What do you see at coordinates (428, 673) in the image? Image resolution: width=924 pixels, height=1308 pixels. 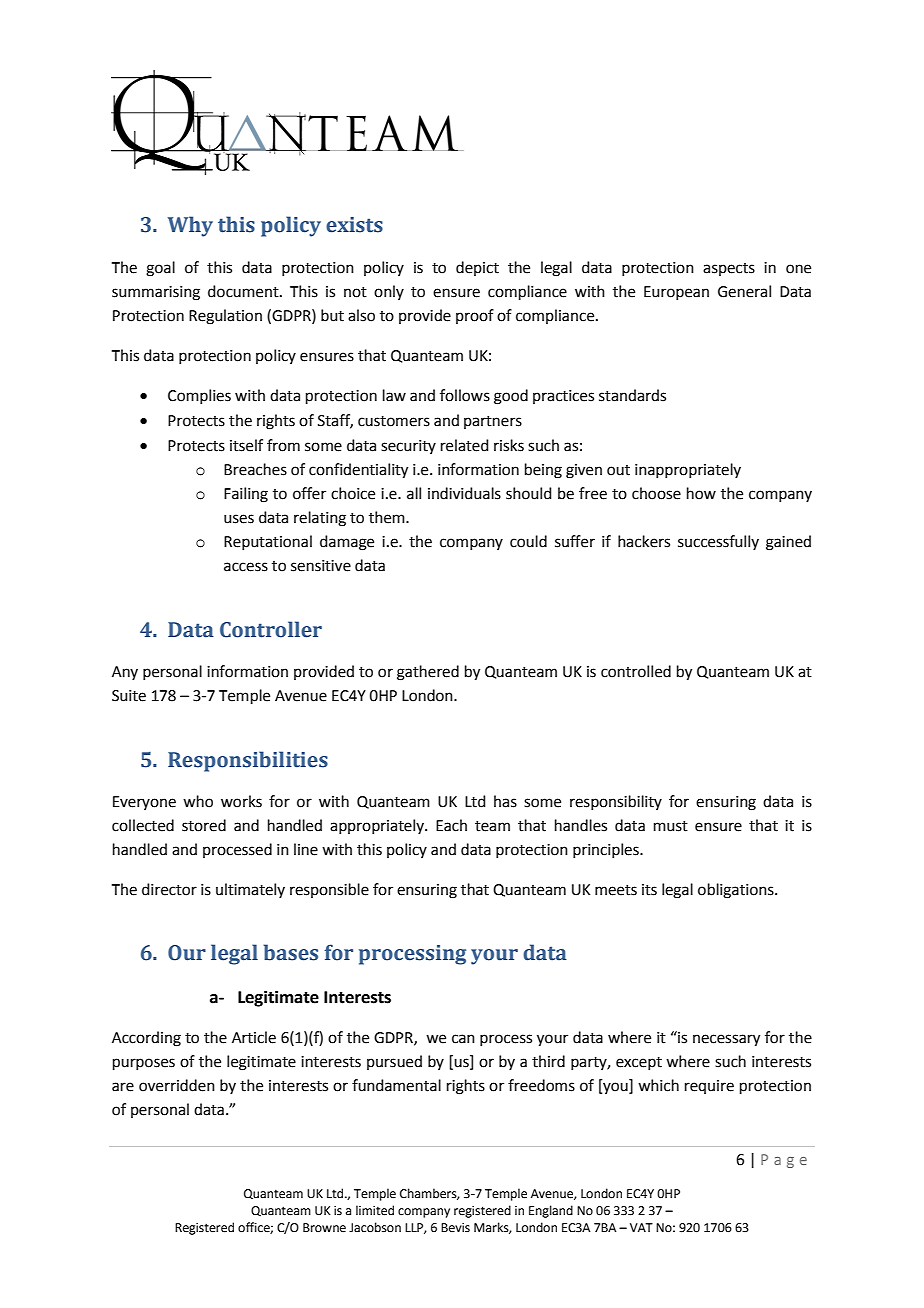 I see `gathered` at bounding box center [428, 673].
